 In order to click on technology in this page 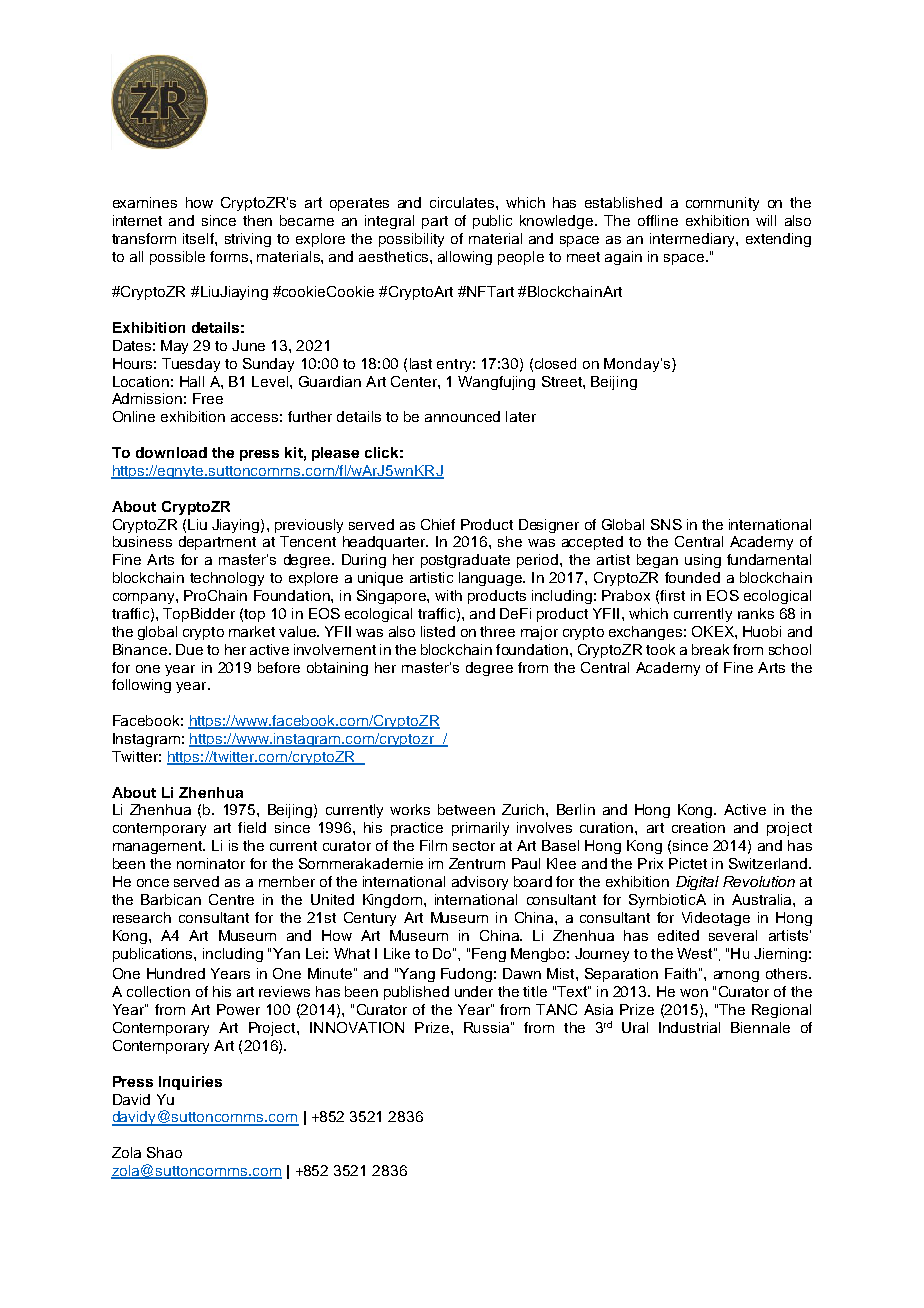, I will do `click(227, 579)`.
